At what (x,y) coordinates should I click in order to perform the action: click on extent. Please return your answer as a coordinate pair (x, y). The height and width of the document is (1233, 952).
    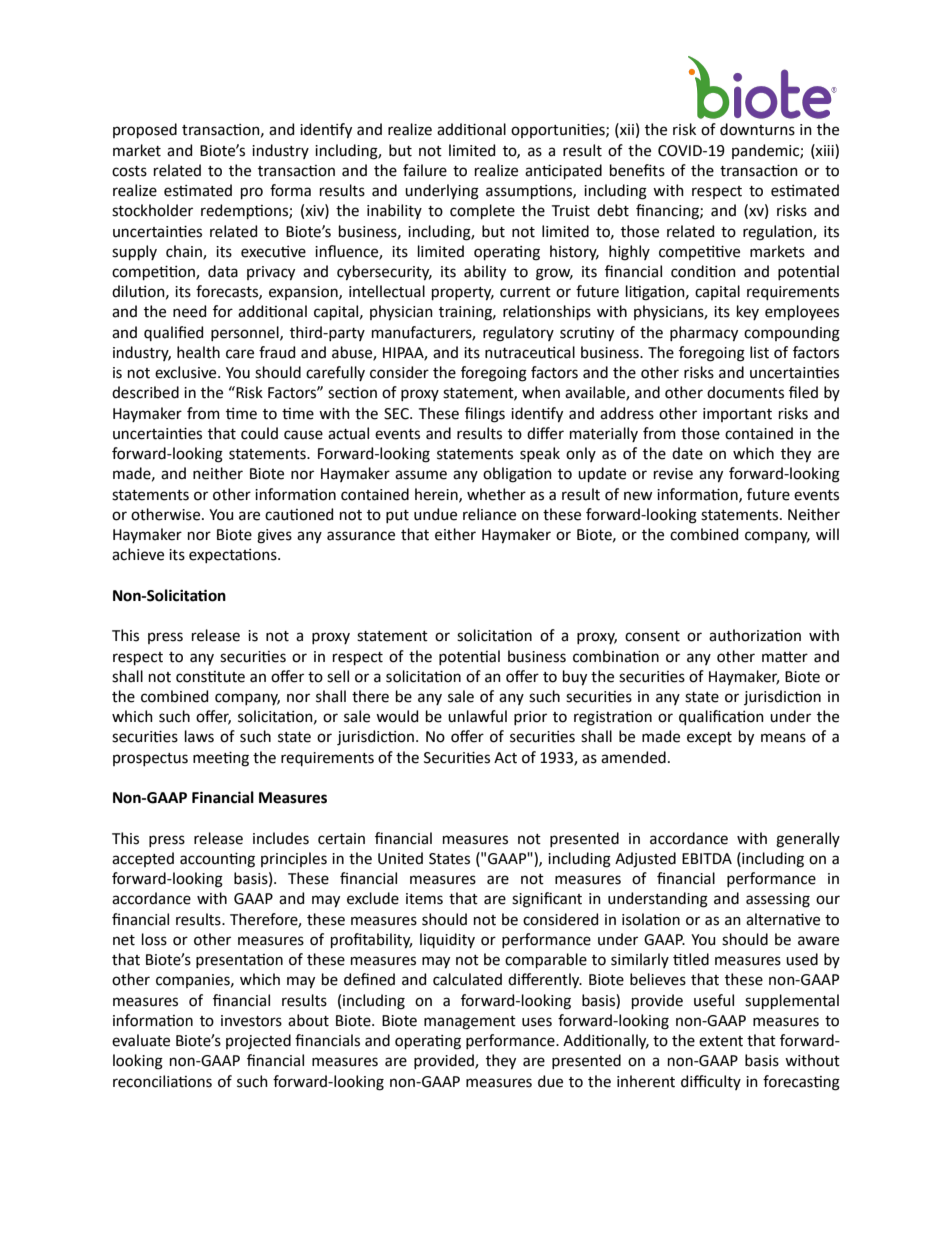
    Looking at the image, I should click on (721, 1041).
